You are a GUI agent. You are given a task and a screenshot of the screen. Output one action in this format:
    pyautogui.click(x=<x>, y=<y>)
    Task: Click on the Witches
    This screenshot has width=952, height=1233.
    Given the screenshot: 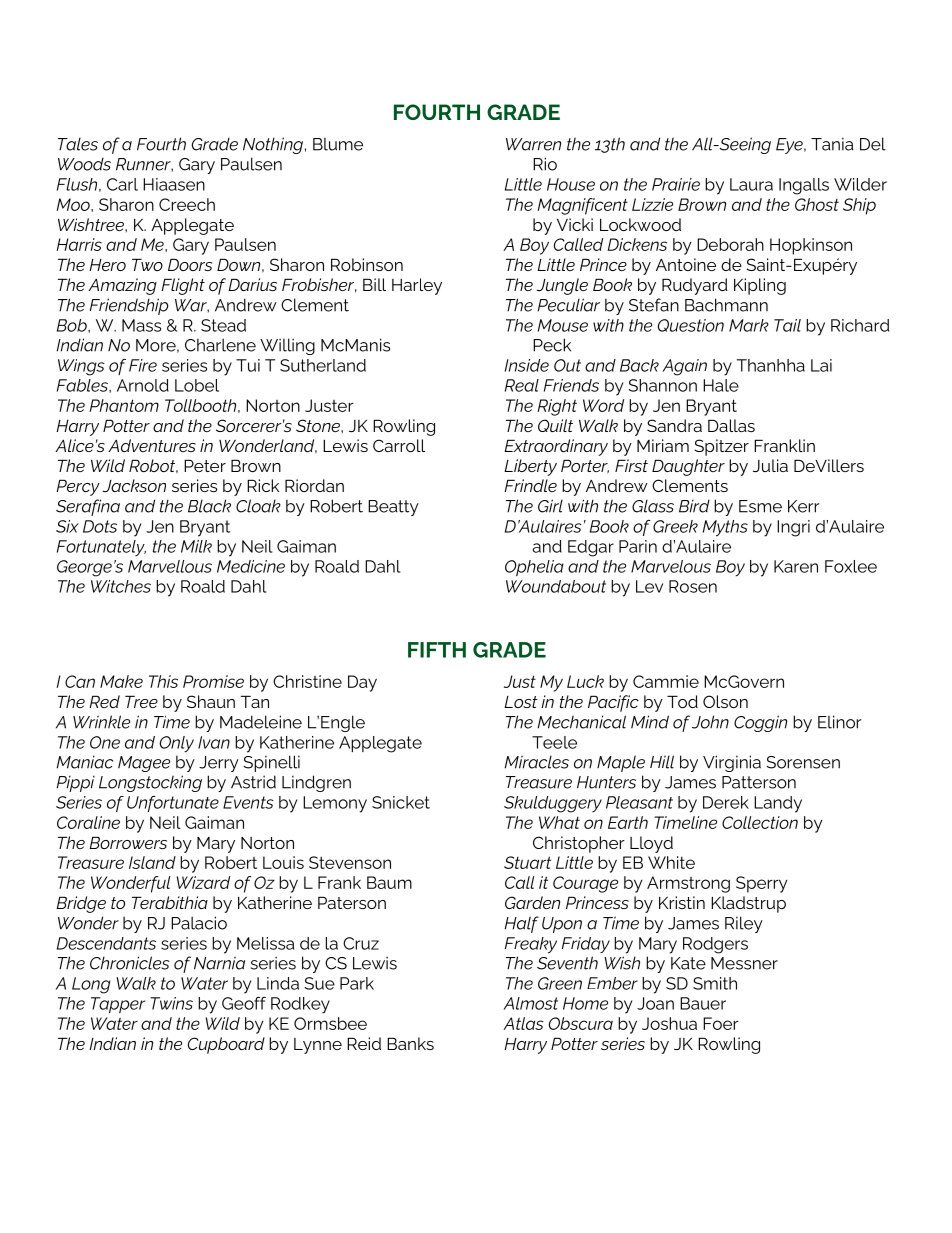 What is the action you would take?
    pyautogui.click(x=121, y=586)
